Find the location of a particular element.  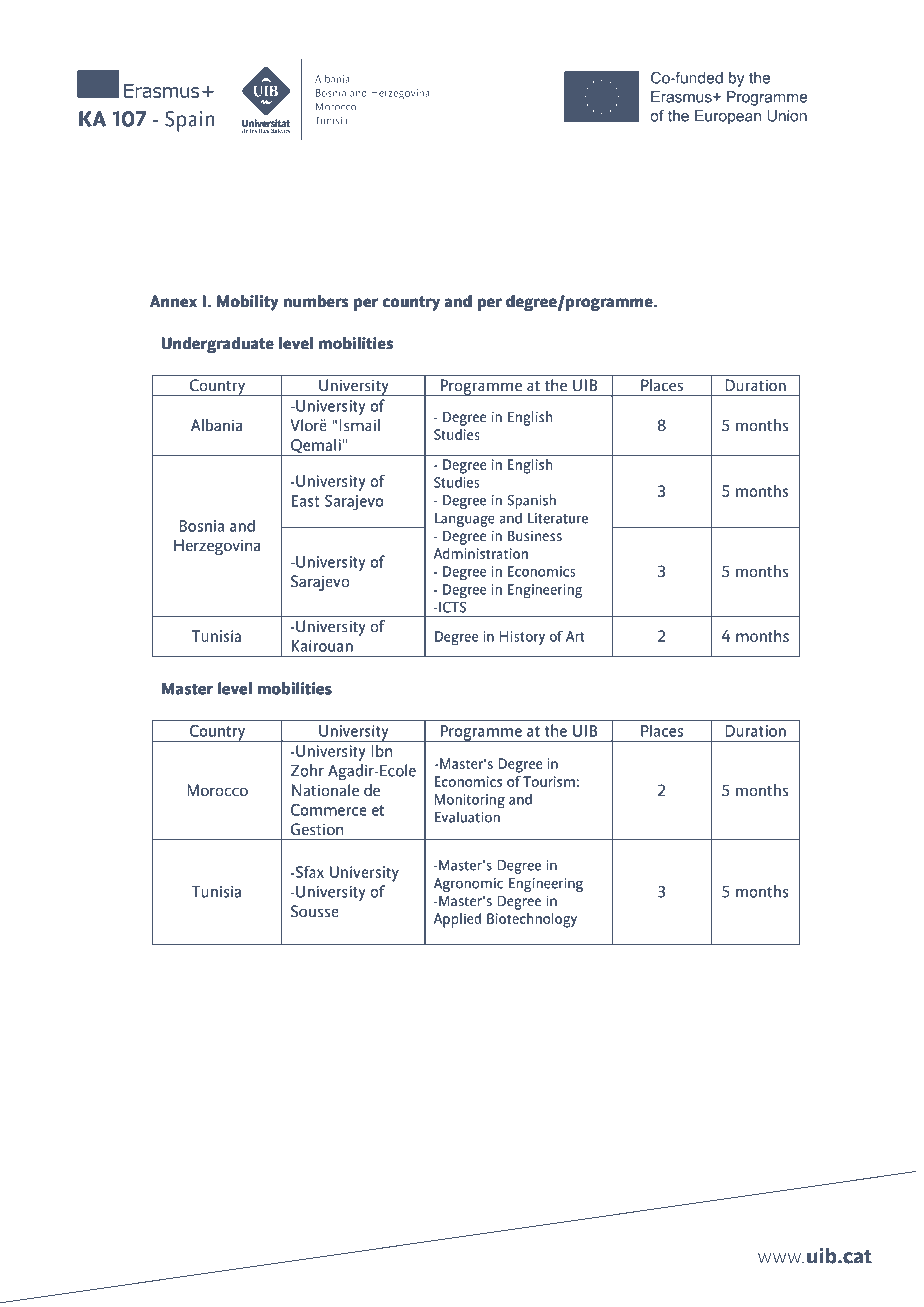

numbers is located at coordinates (315, 301).
